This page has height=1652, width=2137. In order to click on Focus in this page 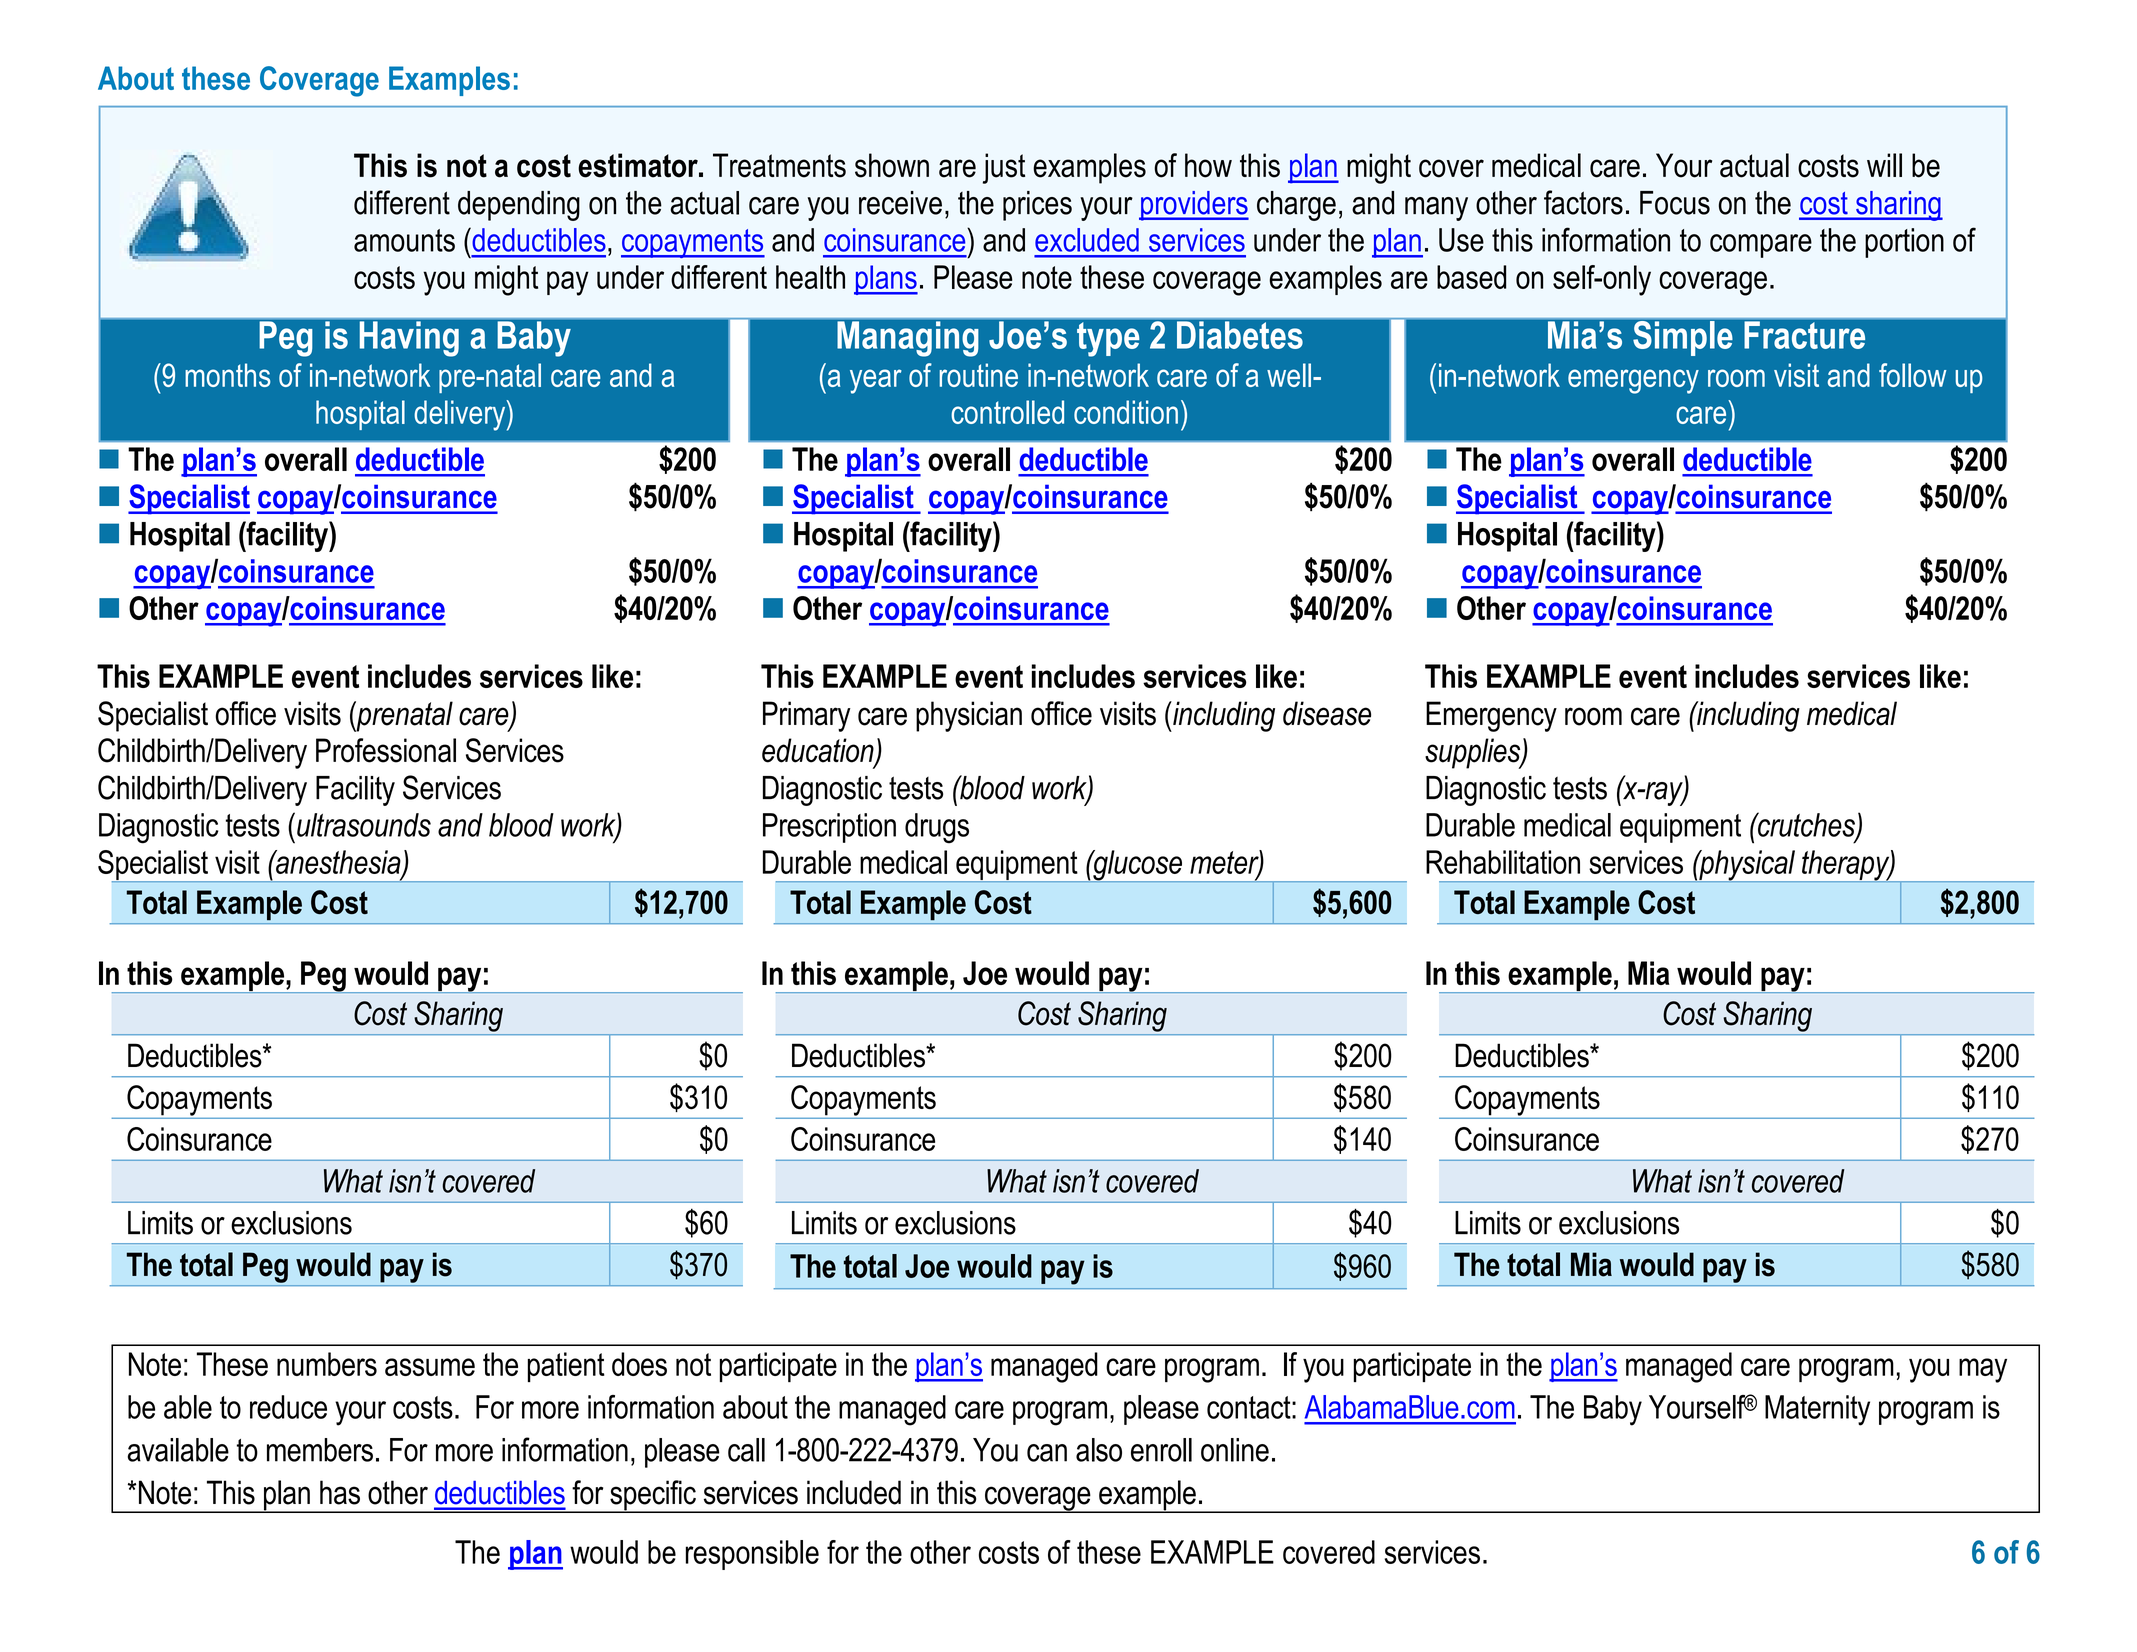, I will do `click(1675, 203)`.
